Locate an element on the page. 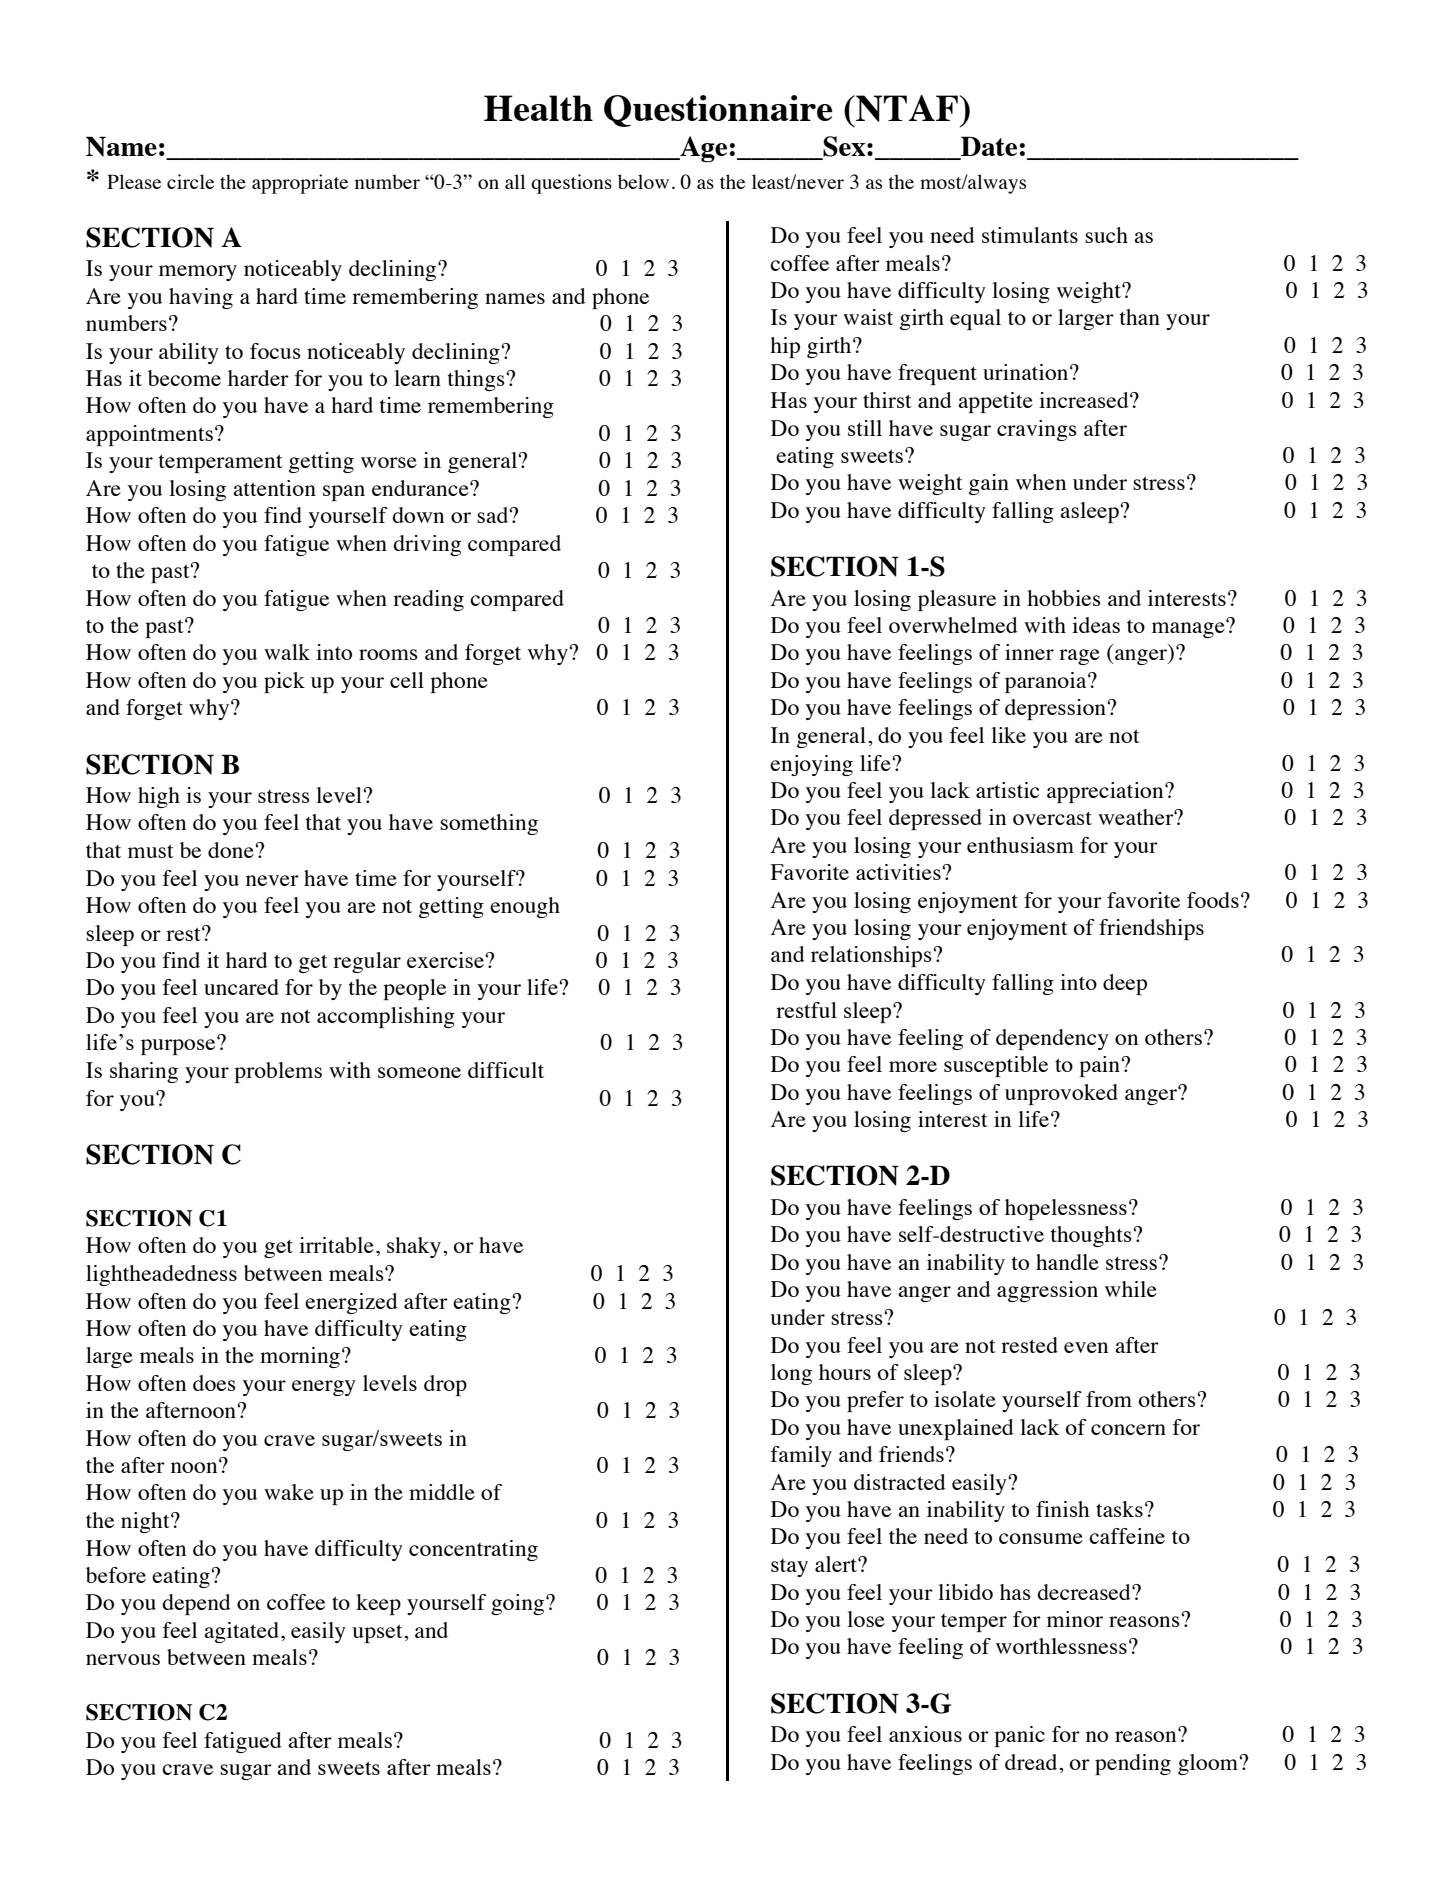 The height and width of the image is (1883, 1455). such is located at coordinates (1106, 235).
